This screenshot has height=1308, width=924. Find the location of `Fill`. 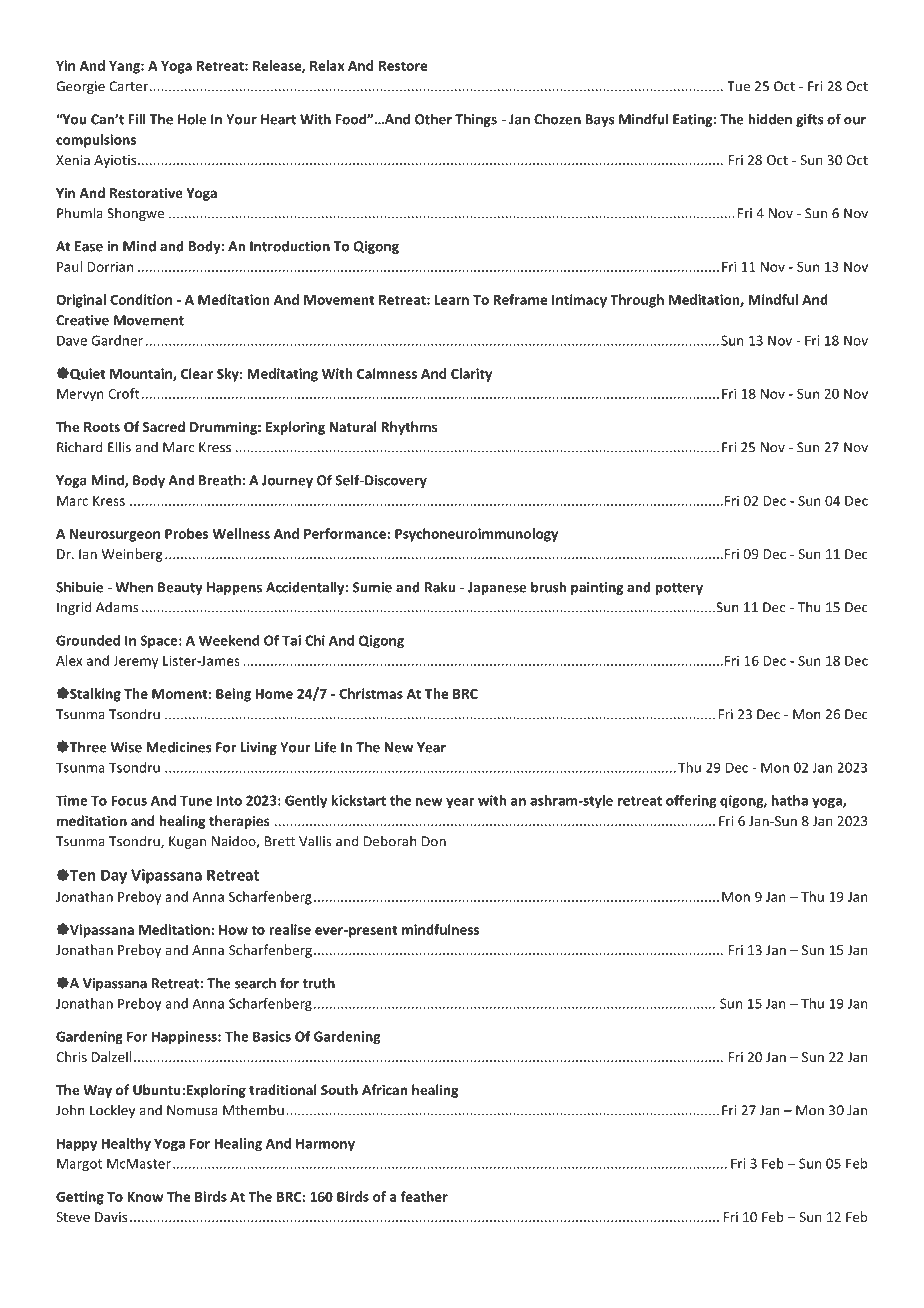

Fill is located at coordinates (137, 119).
